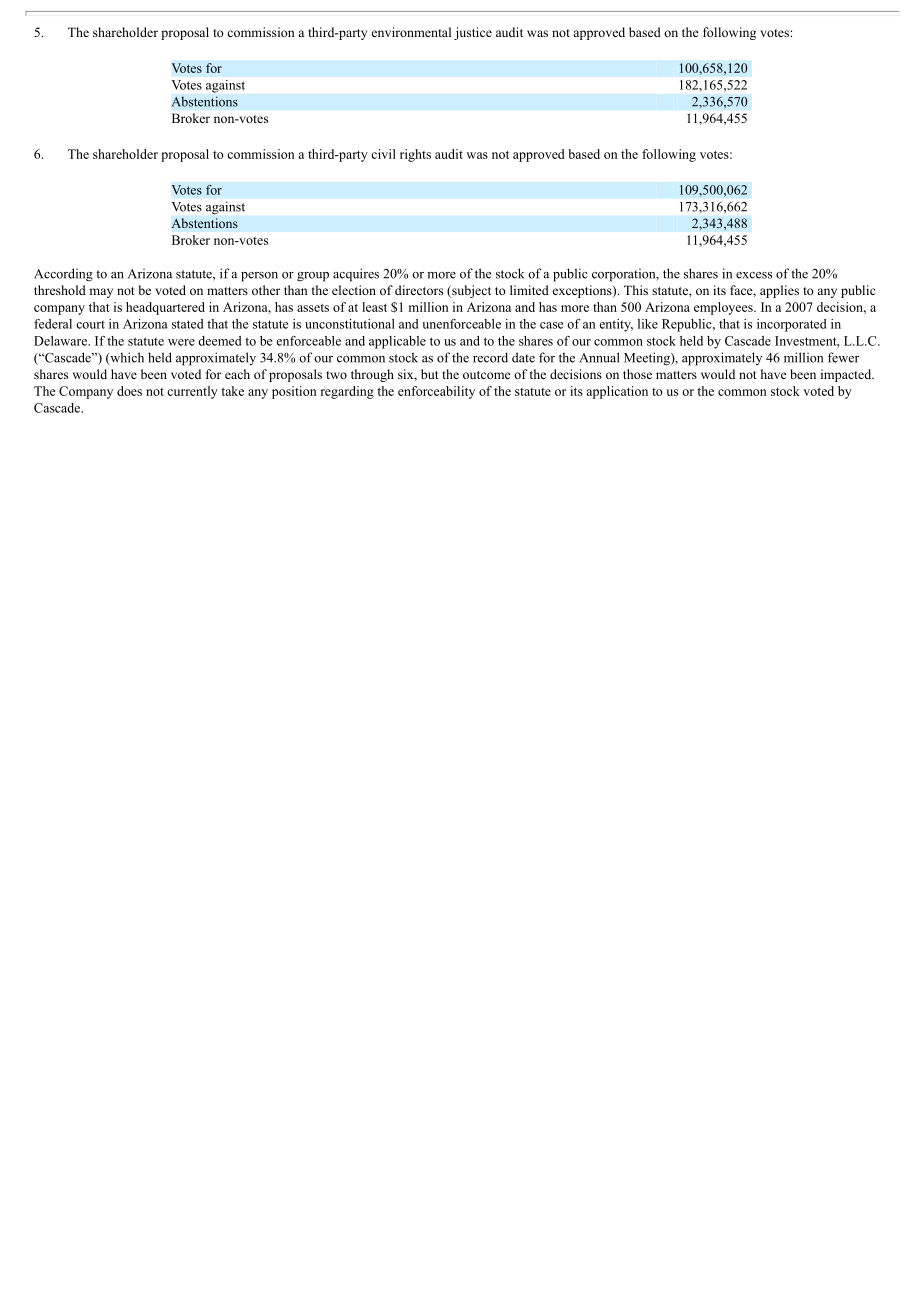  What do you see at coordinates (473, 33) in the image?
I see `justice` at bounding box center [473, 33].
